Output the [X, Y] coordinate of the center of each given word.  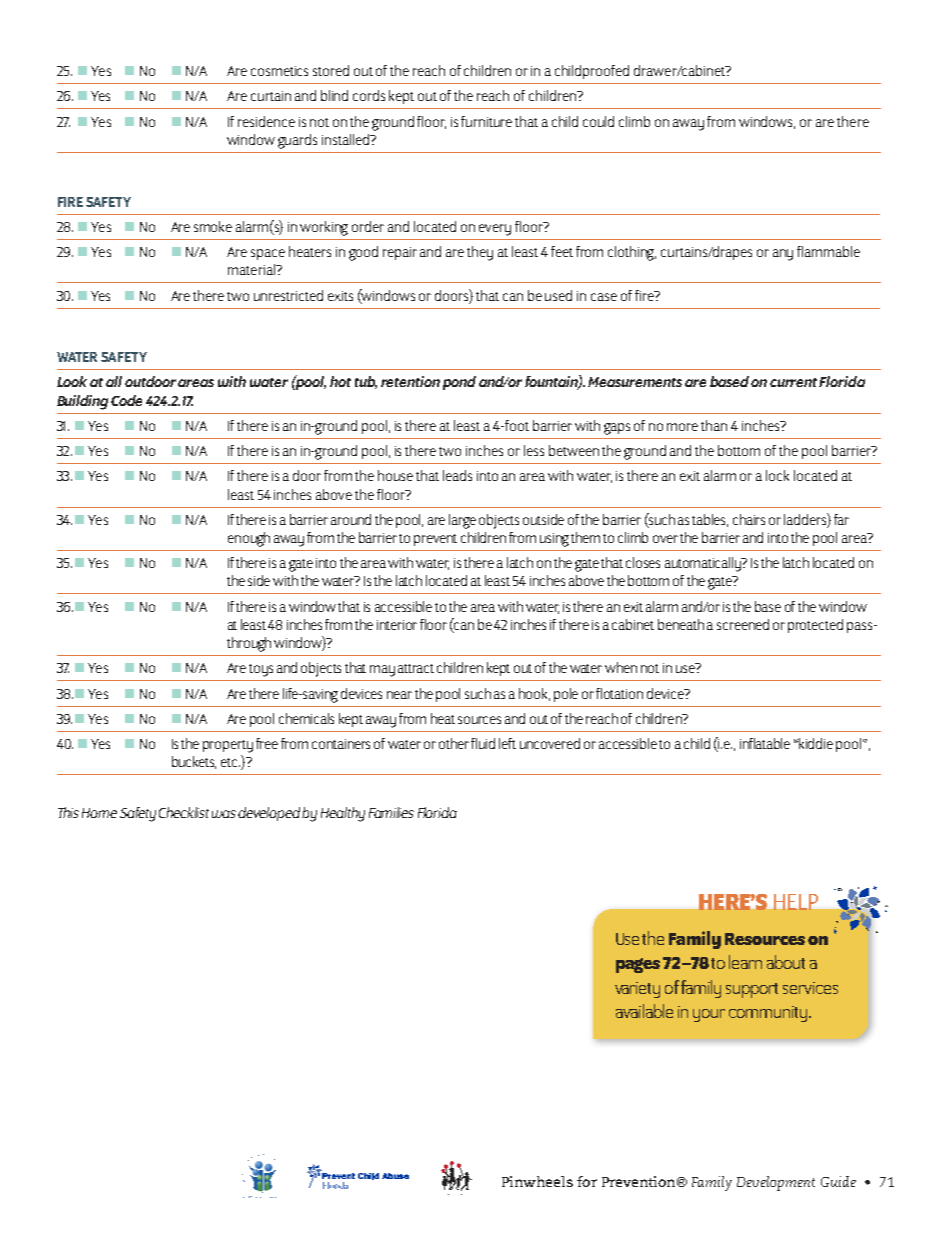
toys [261, 670]
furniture [486, 121]
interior [397, 625]
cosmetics [279, 71]
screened [743, 624]
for [587, 1181]
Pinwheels [537, 1181]
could [598, 121]
